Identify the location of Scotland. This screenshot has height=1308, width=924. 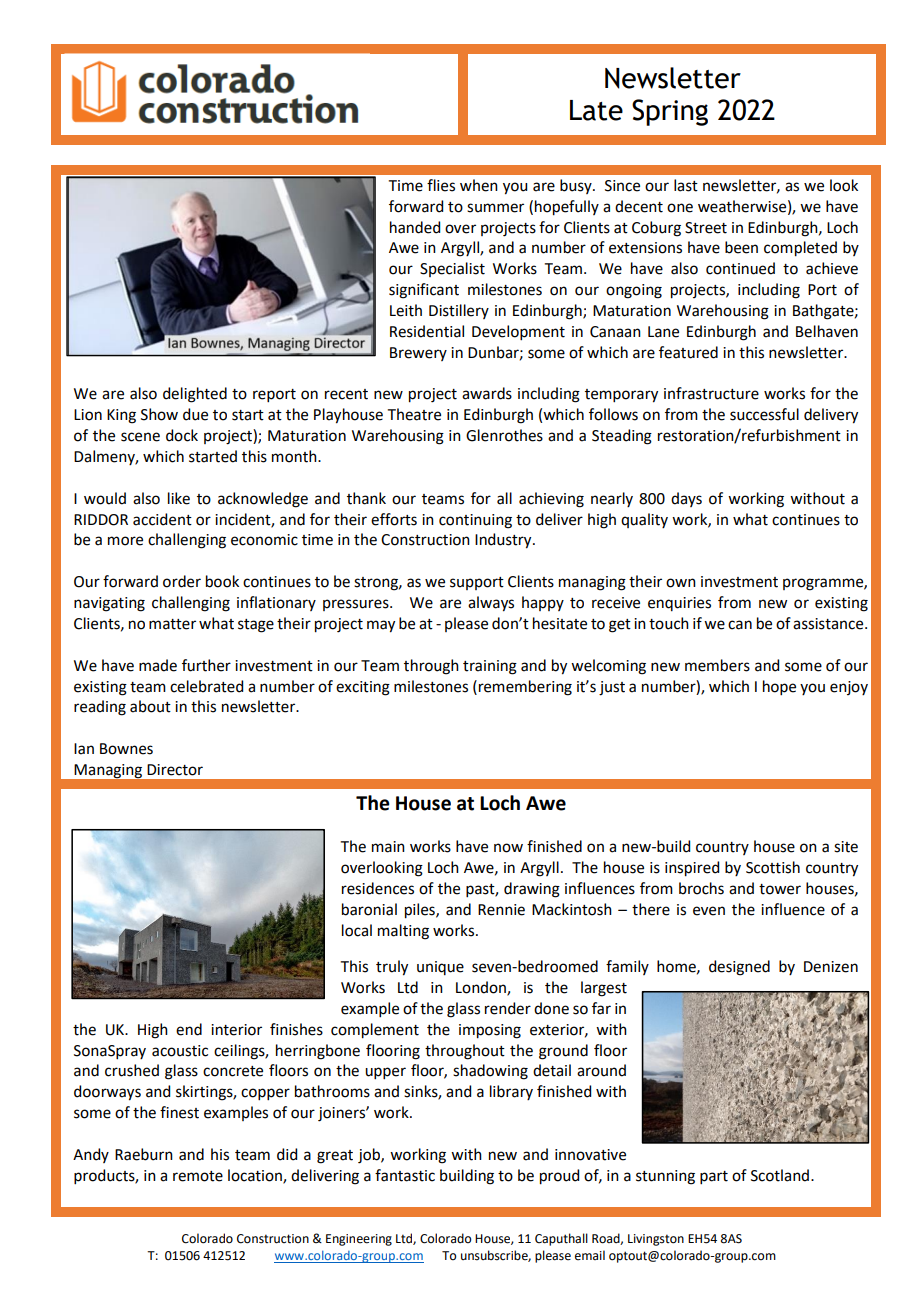
(780, 1175).
